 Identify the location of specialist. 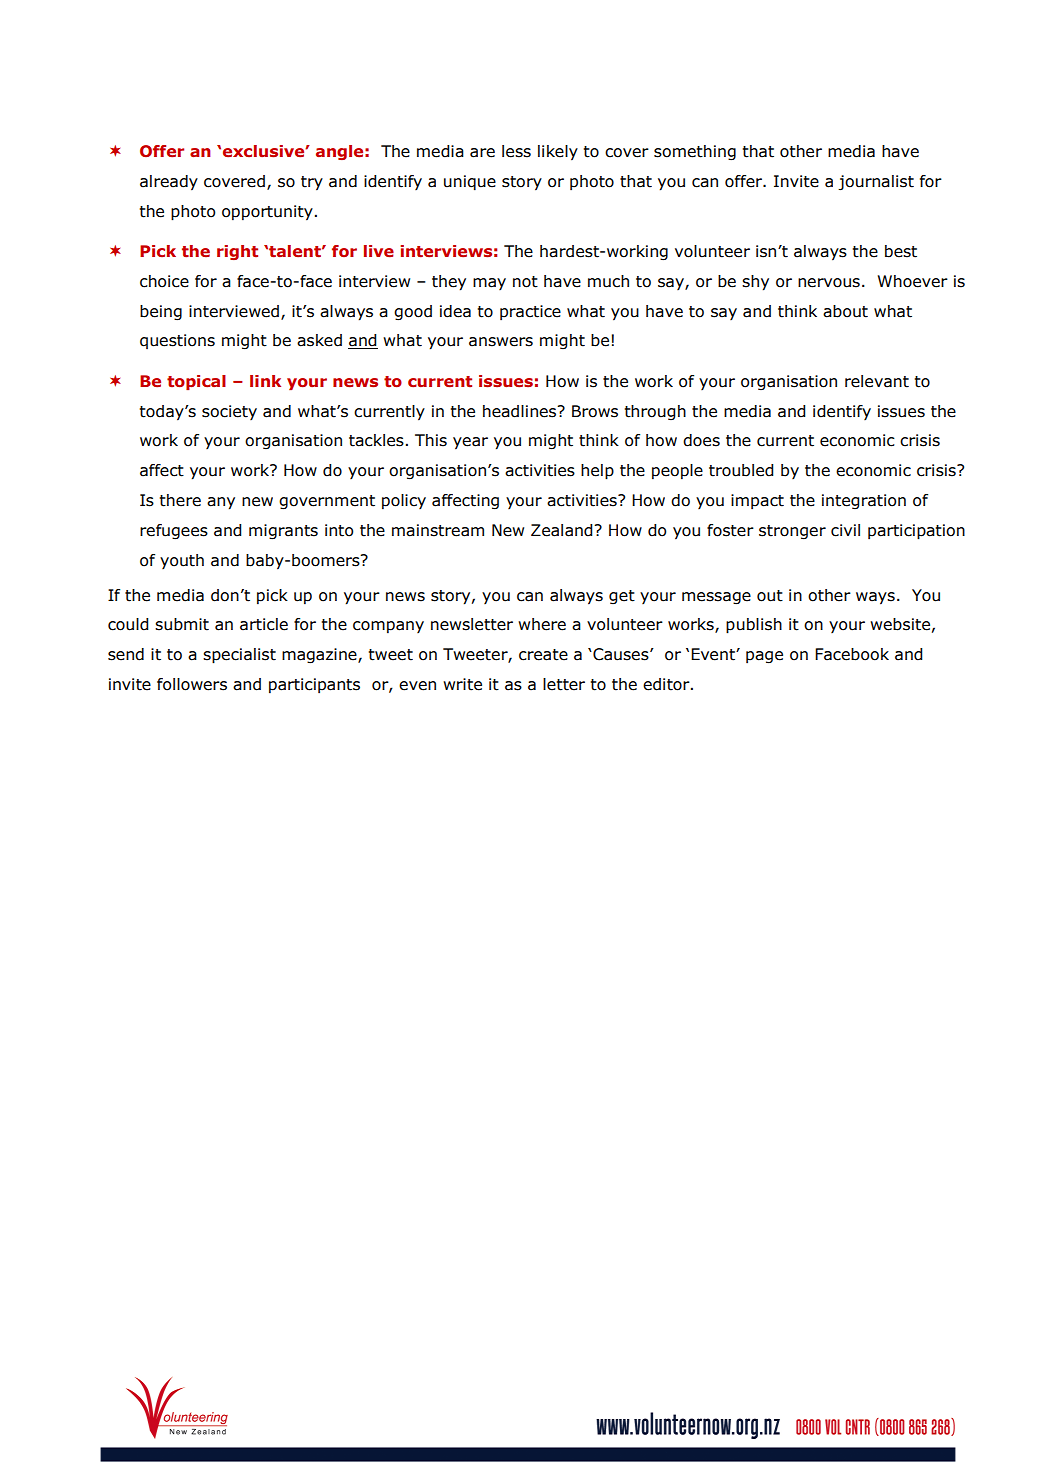
(239, 656).
